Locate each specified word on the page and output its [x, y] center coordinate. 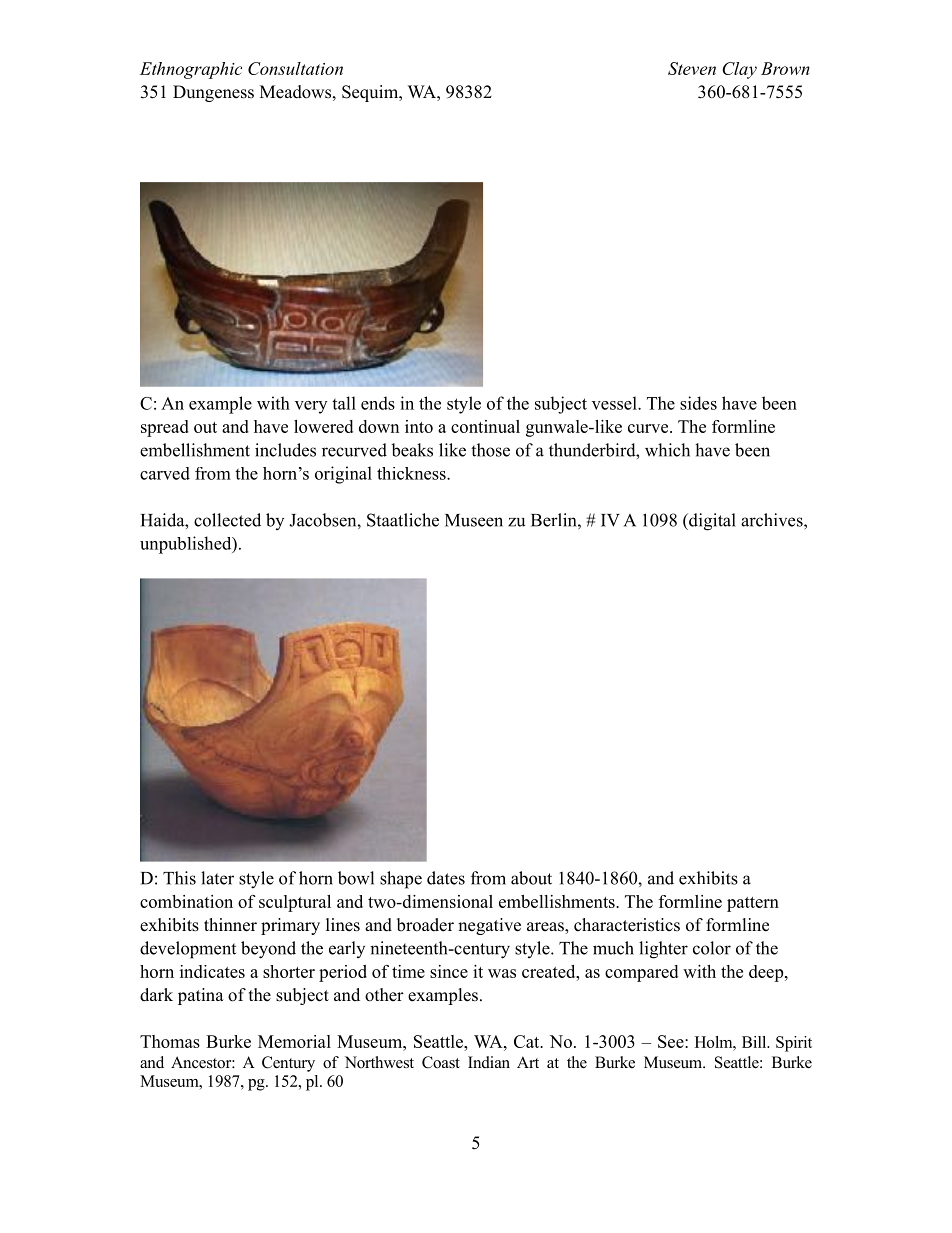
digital [711, 522]
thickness [412, 473]
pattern [753, 904]
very [311, 407]
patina [201, 996]
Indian [489, 1062]
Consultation [295, 68]
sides [698, 403]
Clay [739, 70]
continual [485, 426]
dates [446, 878]
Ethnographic [191, 70]
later [217, 878]
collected [227, 520]
